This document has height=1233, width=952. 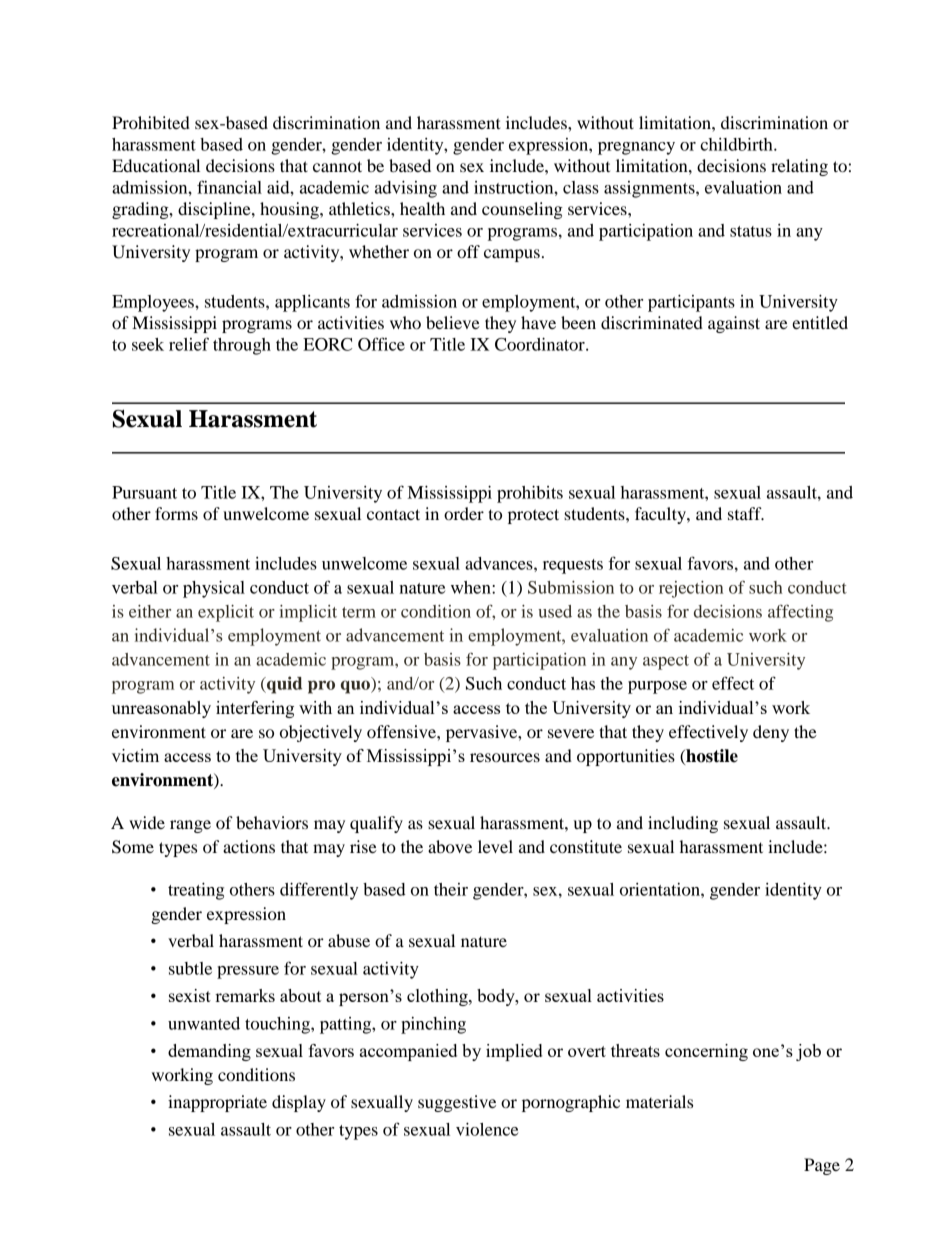 What do you see at coordinates (683, 824) in the document?
I see `including` at bounding box center [683, 824].
